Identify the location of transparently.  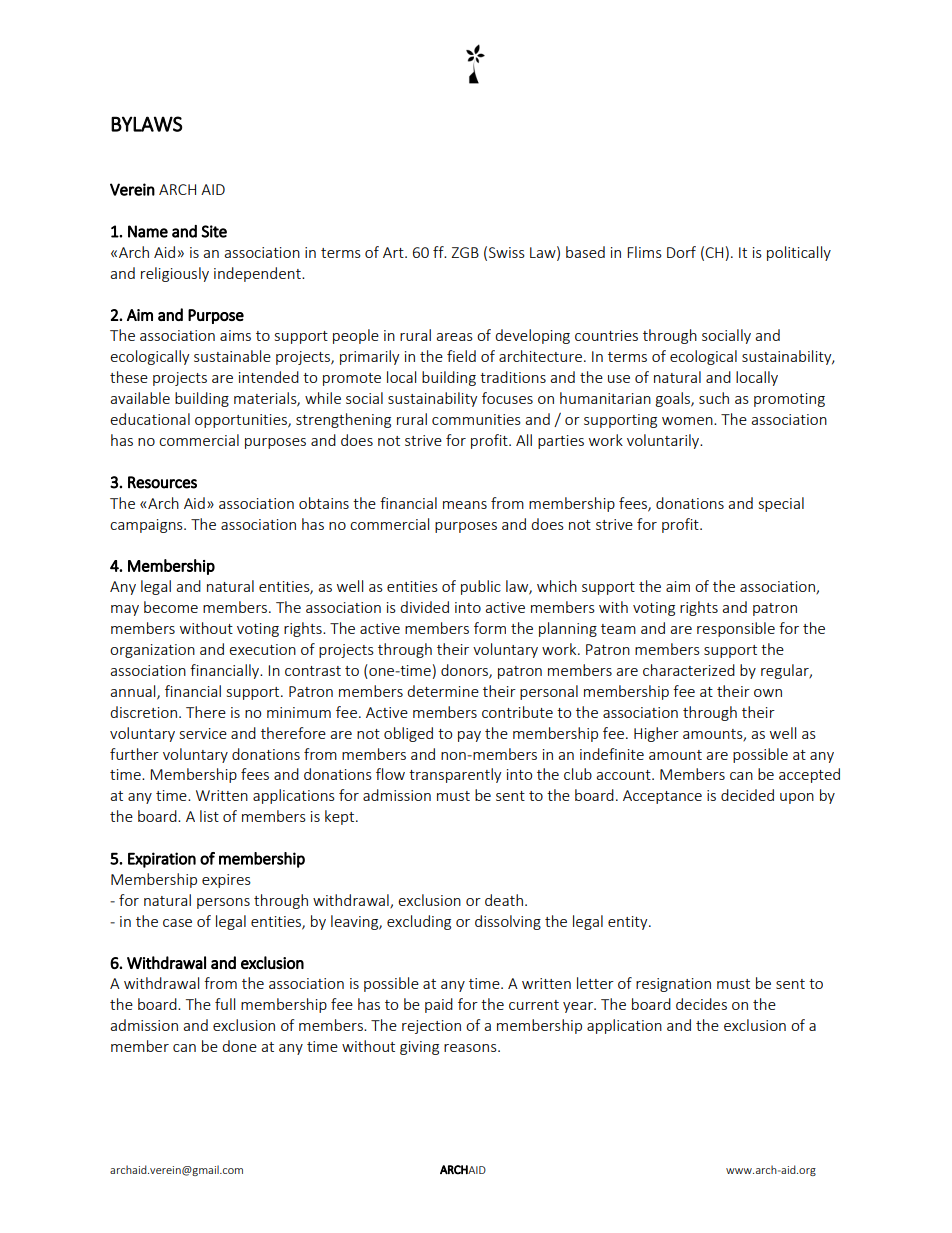
(455, 775).
